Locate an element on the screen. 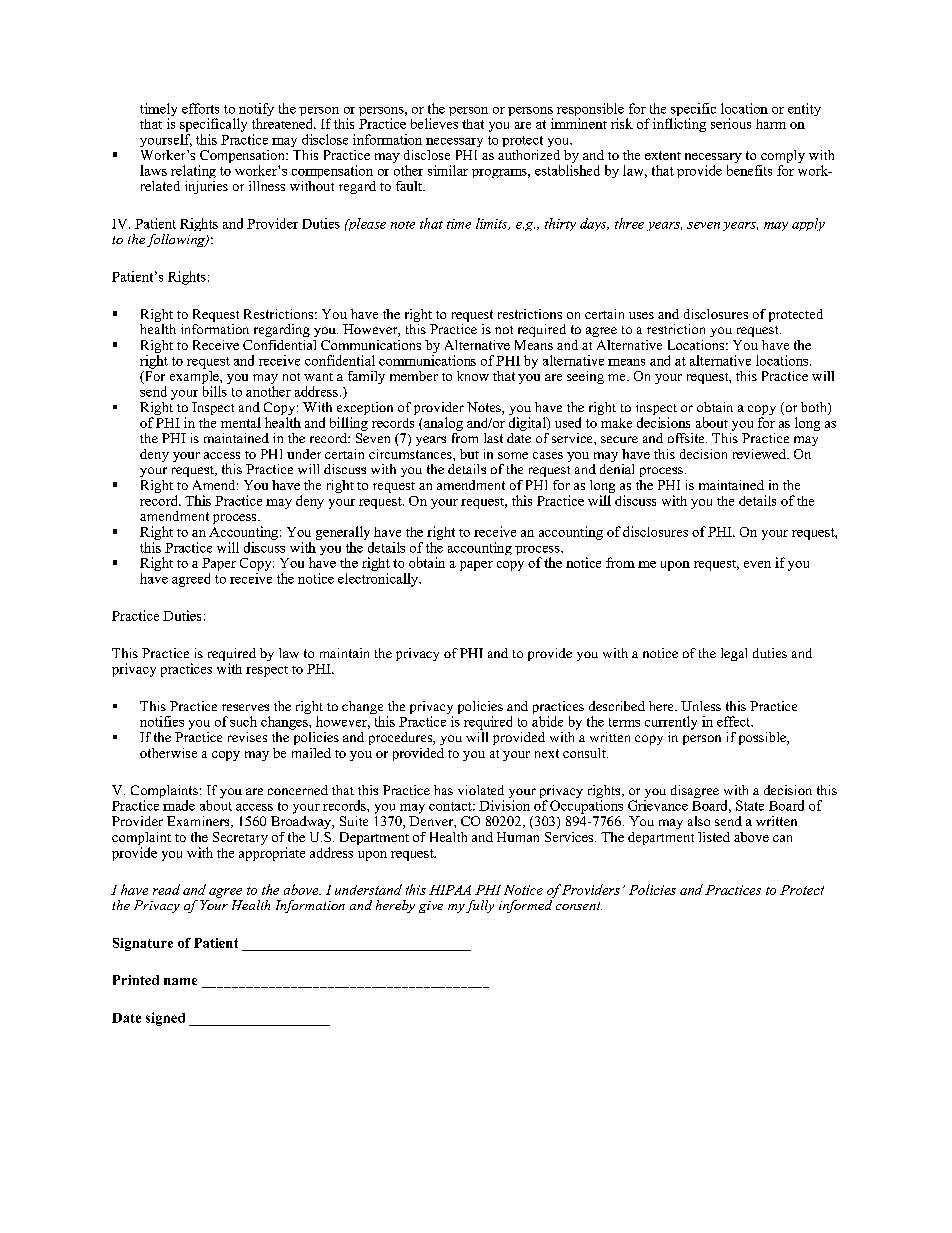 The width and height of the screenshot is (952, 1233). offsite is located at coordinates (687, 438).
